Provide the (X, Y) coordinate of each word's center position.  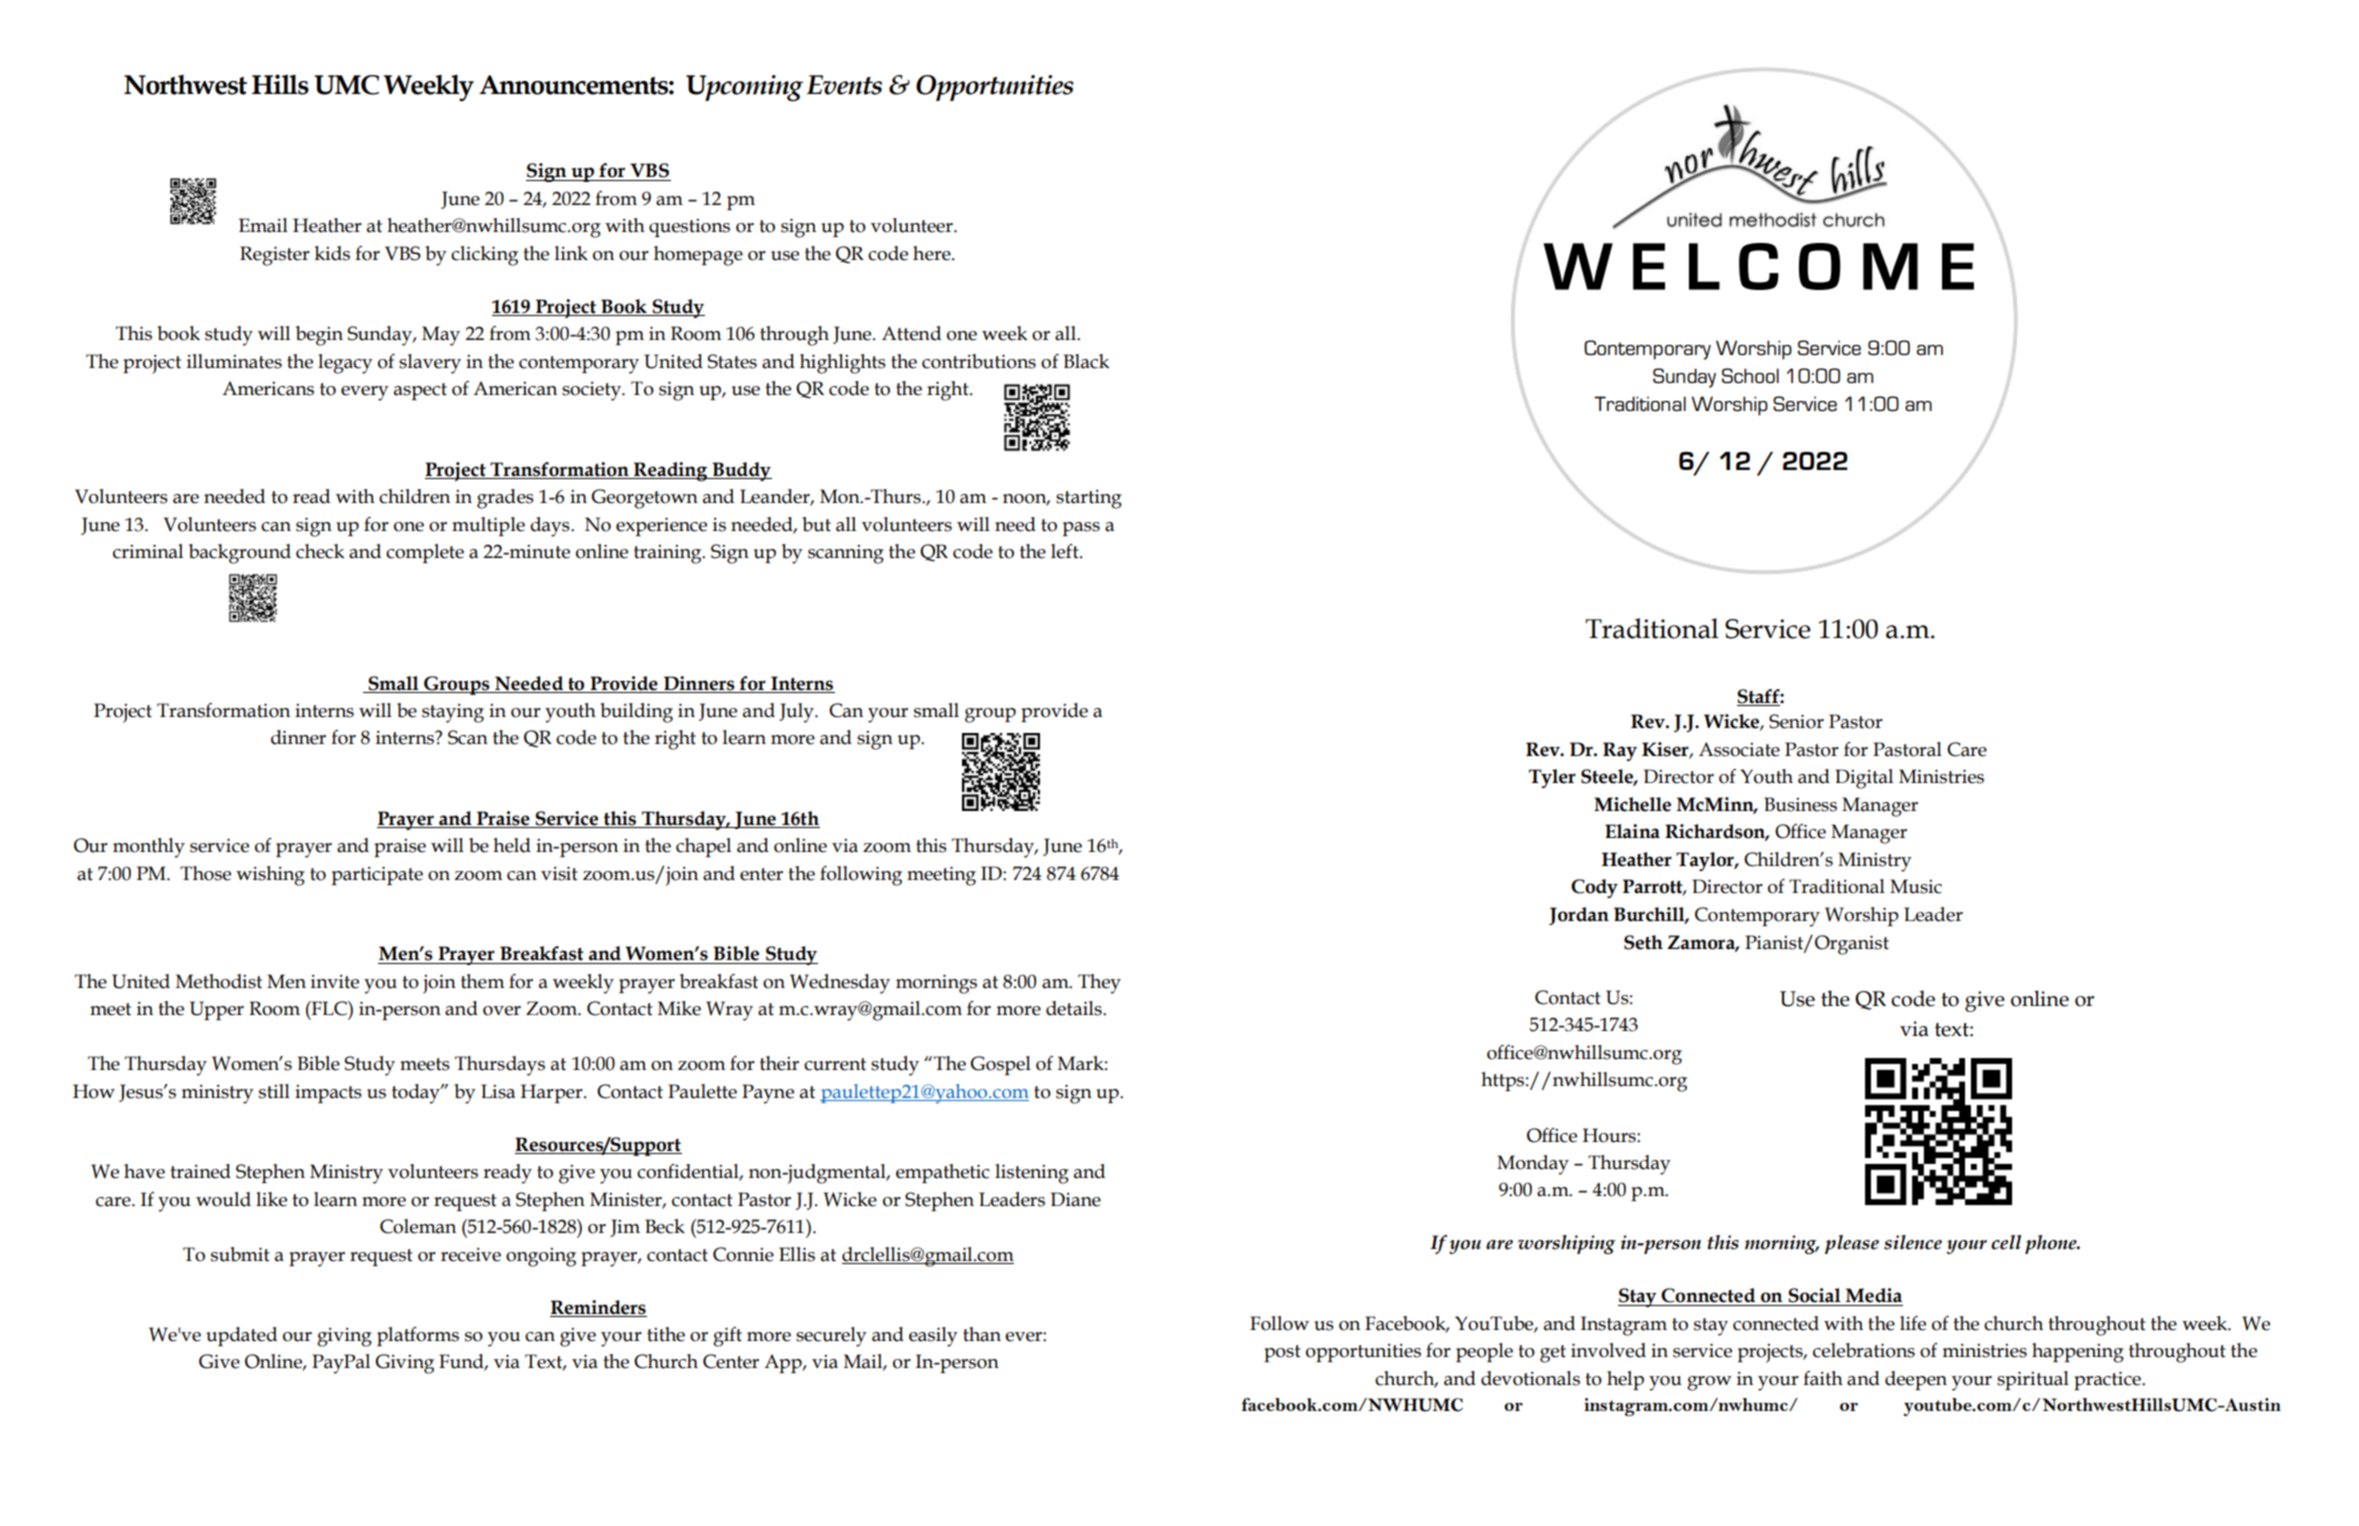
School (1750, 376)
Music (1916, 886)
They (1099, 984)
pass (1081, 529)
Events (844, 85)
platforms (418, 1336)
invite (335, 982)
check (320, 551)
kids (332, 253)
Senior (1796, 721)
